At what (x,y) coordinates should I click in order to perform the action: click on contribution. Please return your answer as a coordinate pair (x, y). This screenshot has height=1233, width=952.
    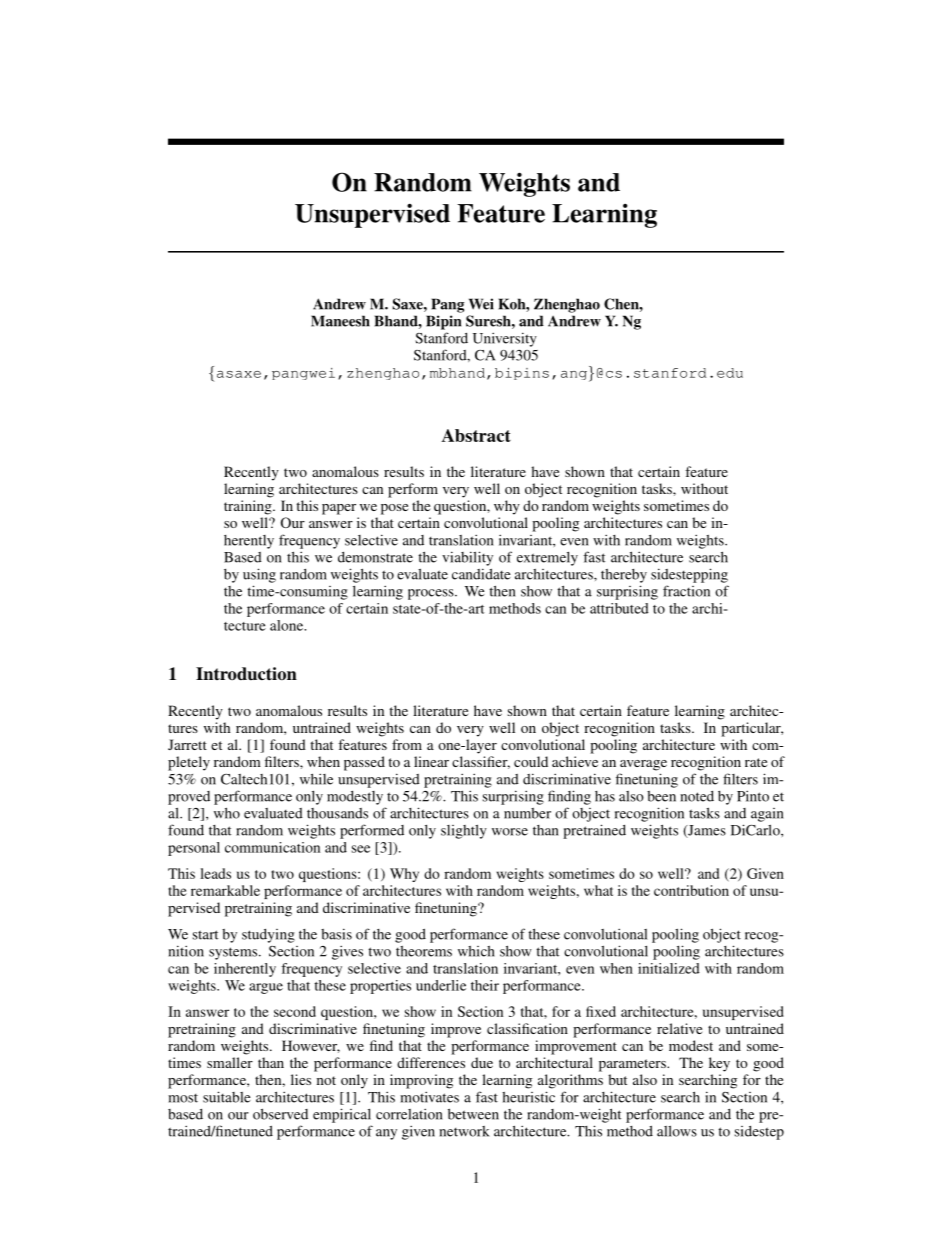
    Looking at the image, I should click on (691, 890).
